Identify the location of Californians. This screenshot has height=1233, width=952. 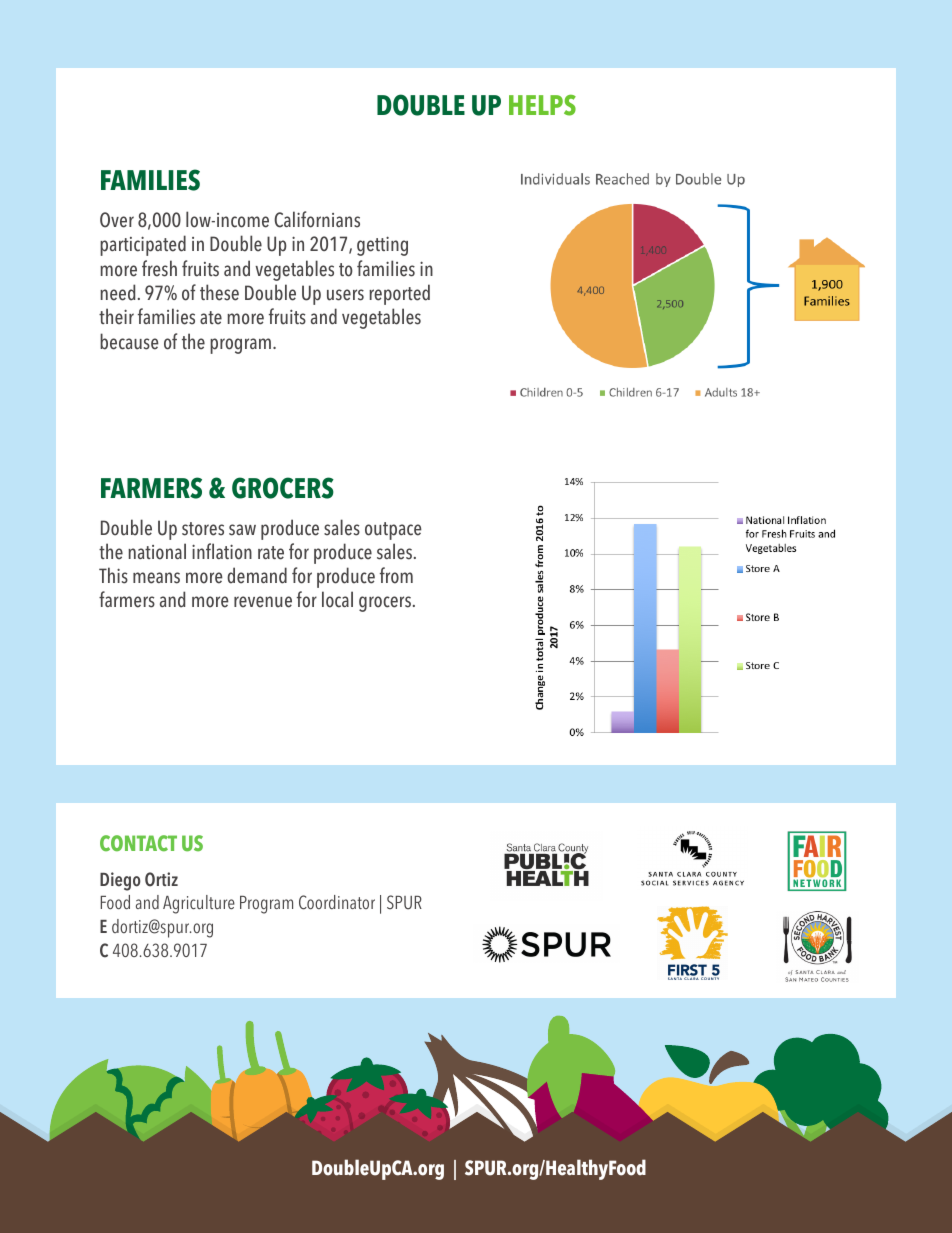
(317, 219).
